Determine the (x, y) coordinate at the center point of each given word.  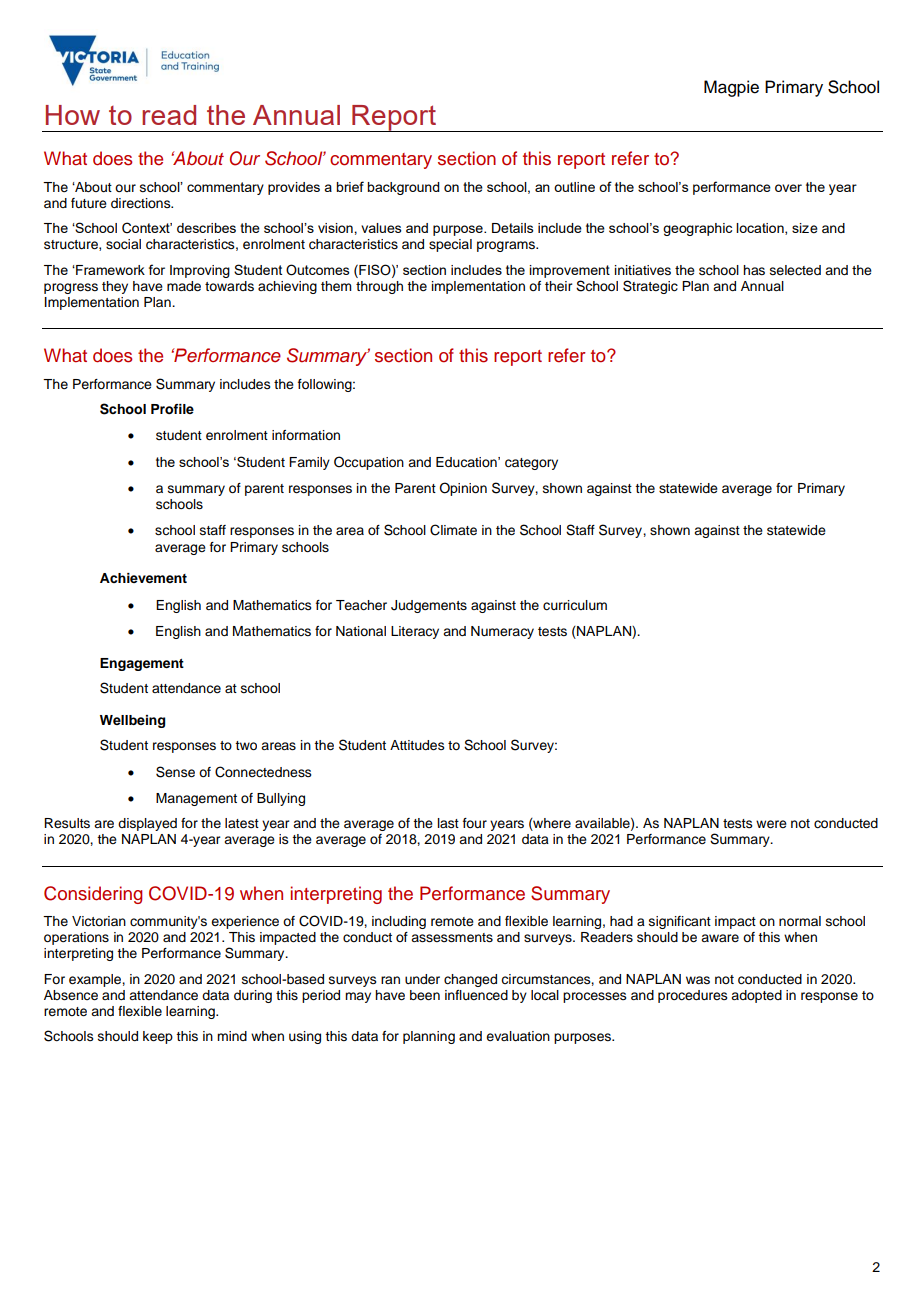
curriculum (575, 605)
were (771, 824)
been (425, 995)
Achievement (143, 578)
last (448, 823)
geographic (697, 229)
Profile (172, 409)
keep (158, 1037)
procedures (693, 996)
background (403, 188)
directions (142, 203)
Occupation (369, 463)
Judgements (429, 606)
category (531, 464)
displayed (147, 824)
